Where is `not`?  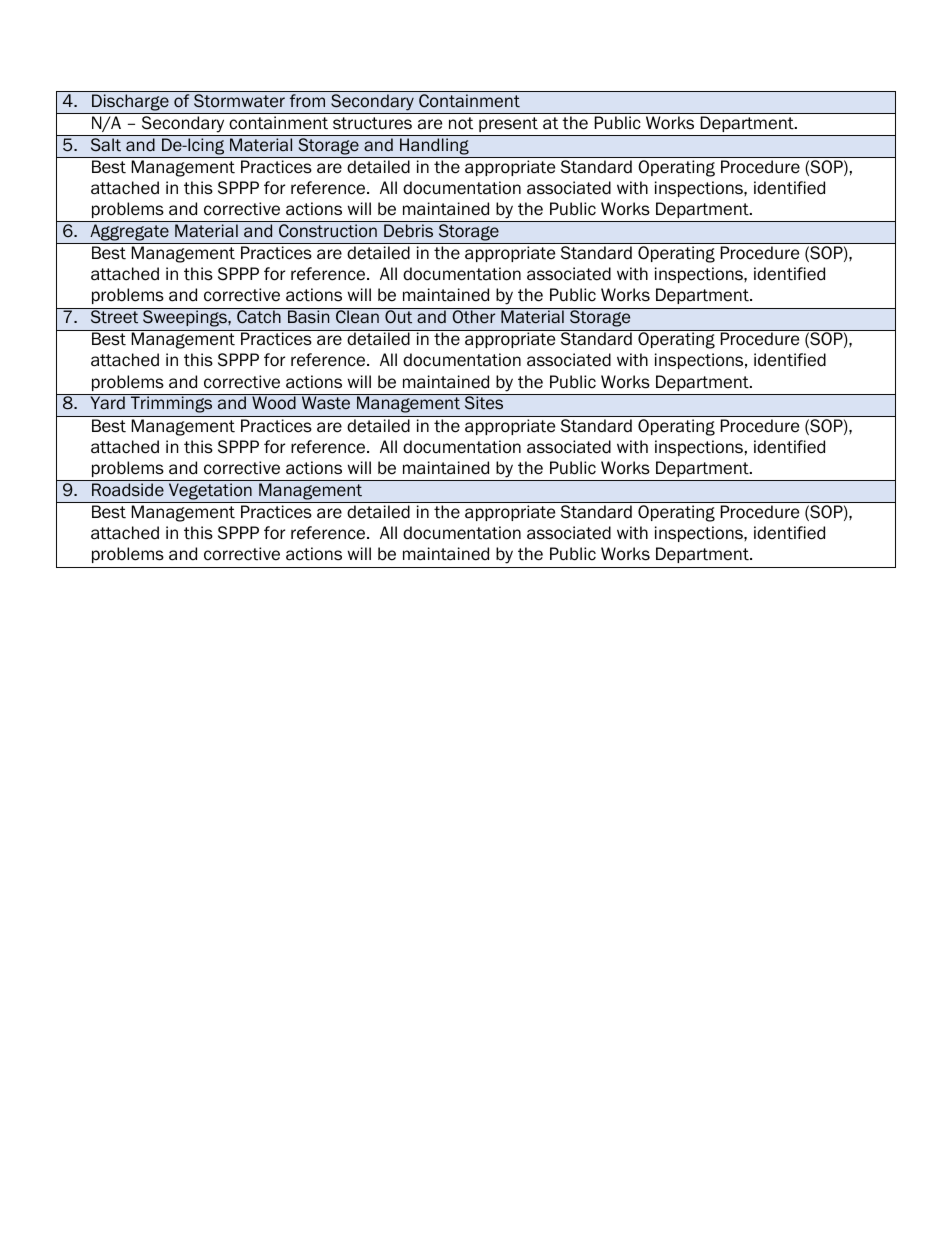
not is located at coordinates (461, 123).
